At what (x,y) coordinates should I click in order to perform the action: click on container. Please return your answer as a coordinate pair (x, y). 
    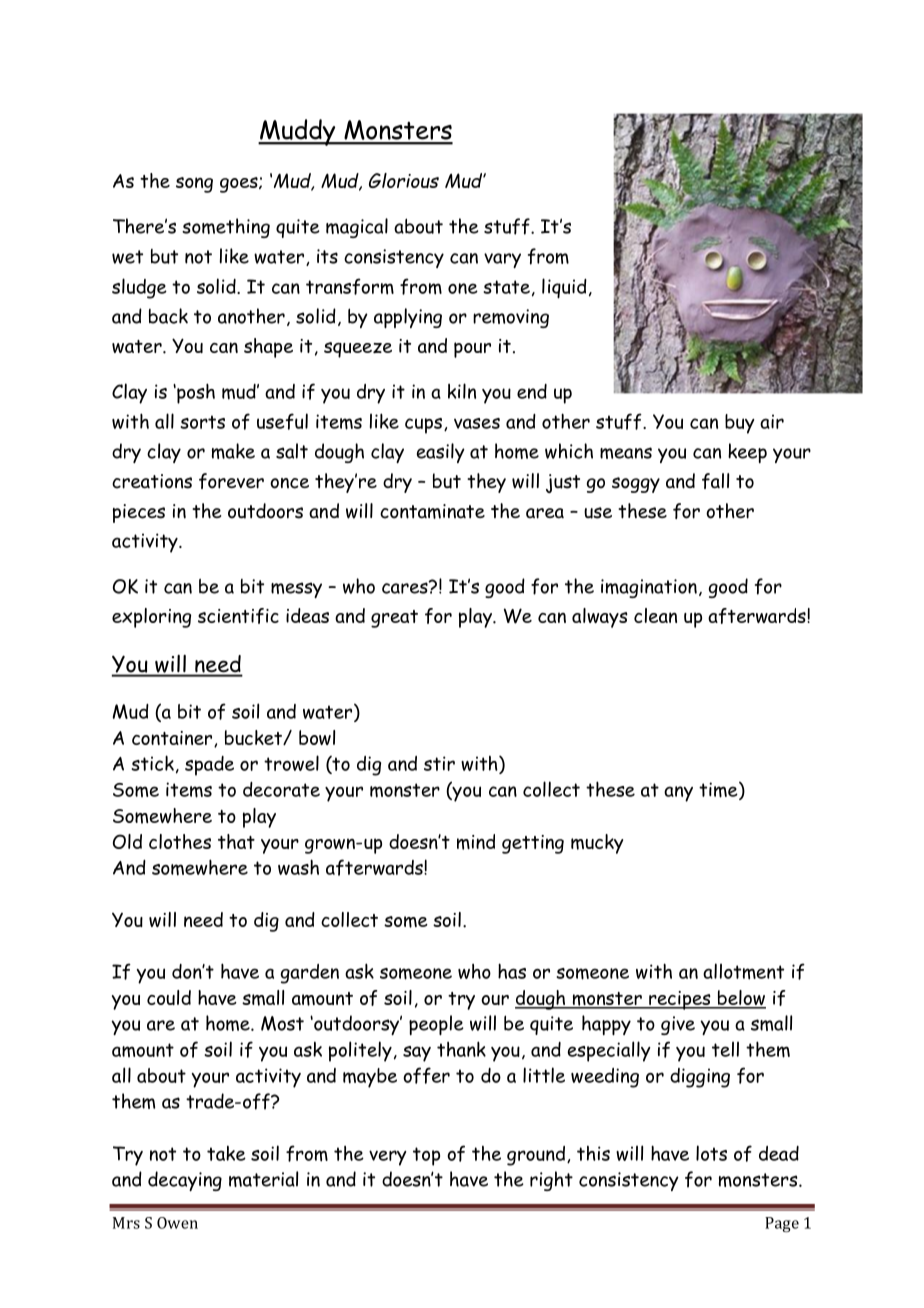
    Looking at the image, I should click on (173, 739).
